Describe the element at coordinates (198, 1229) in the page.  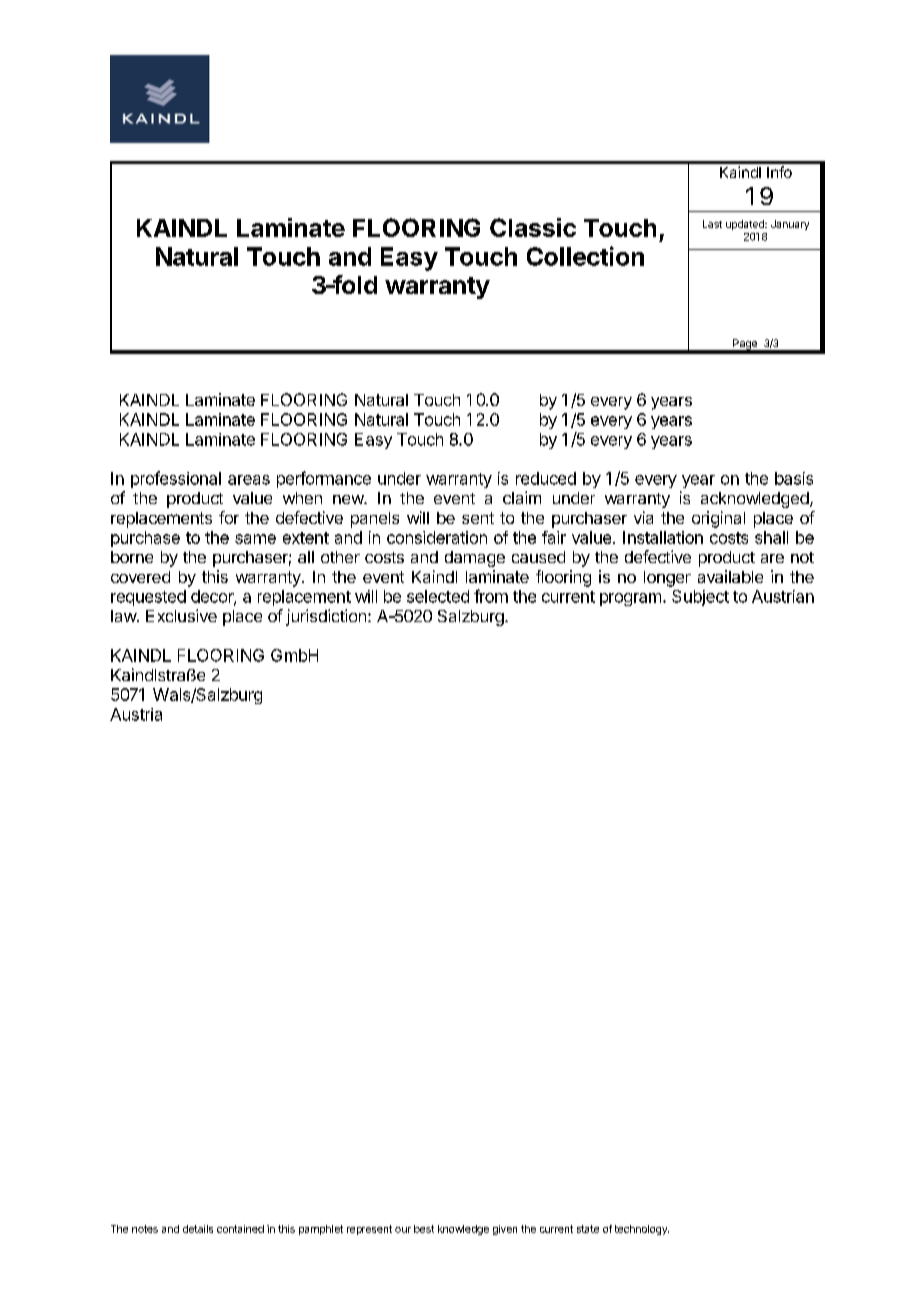
I see `details` at that location.
